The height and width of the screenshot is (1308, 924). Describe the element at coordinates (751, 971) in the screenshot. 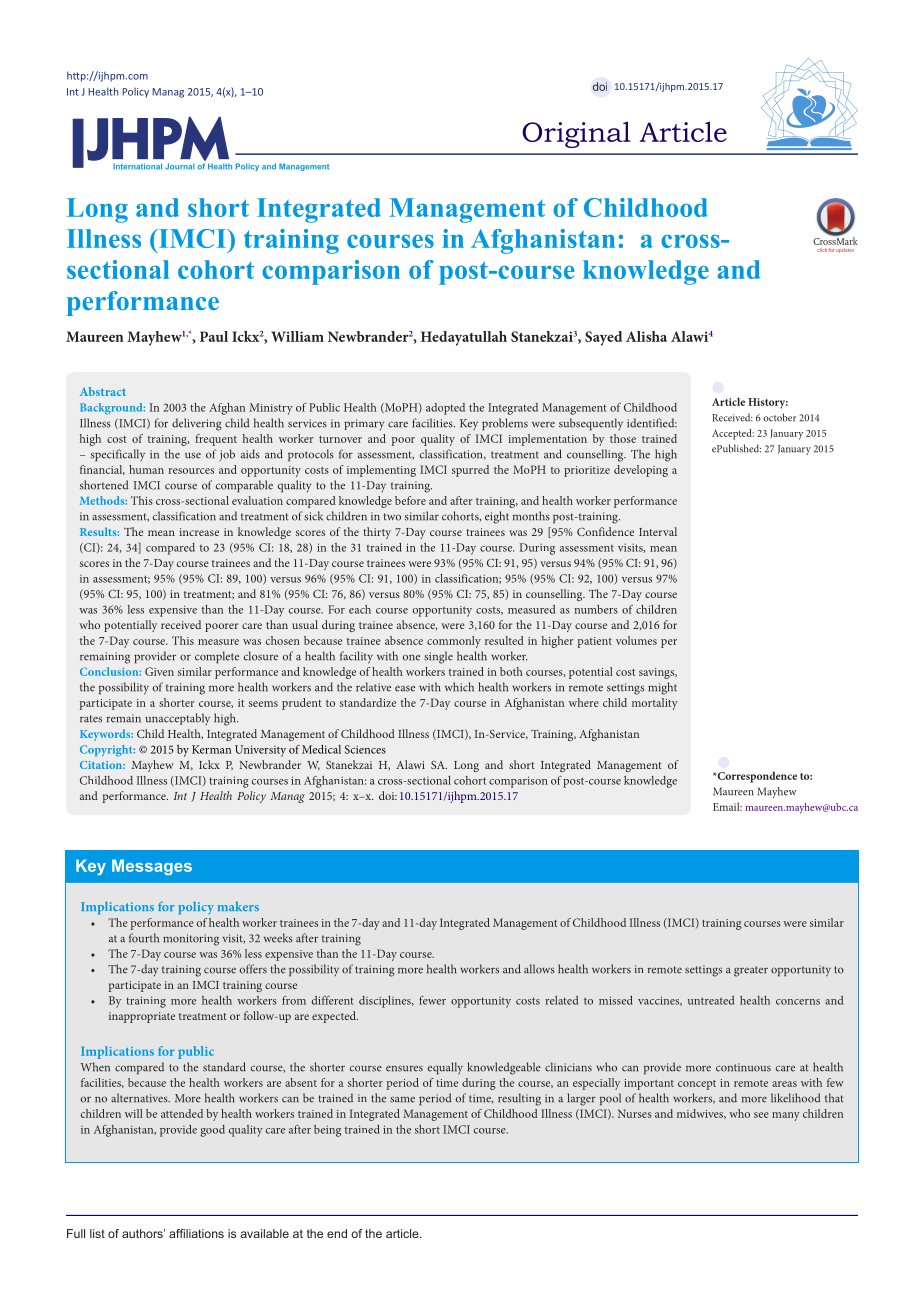

I see `greater` at that location.
